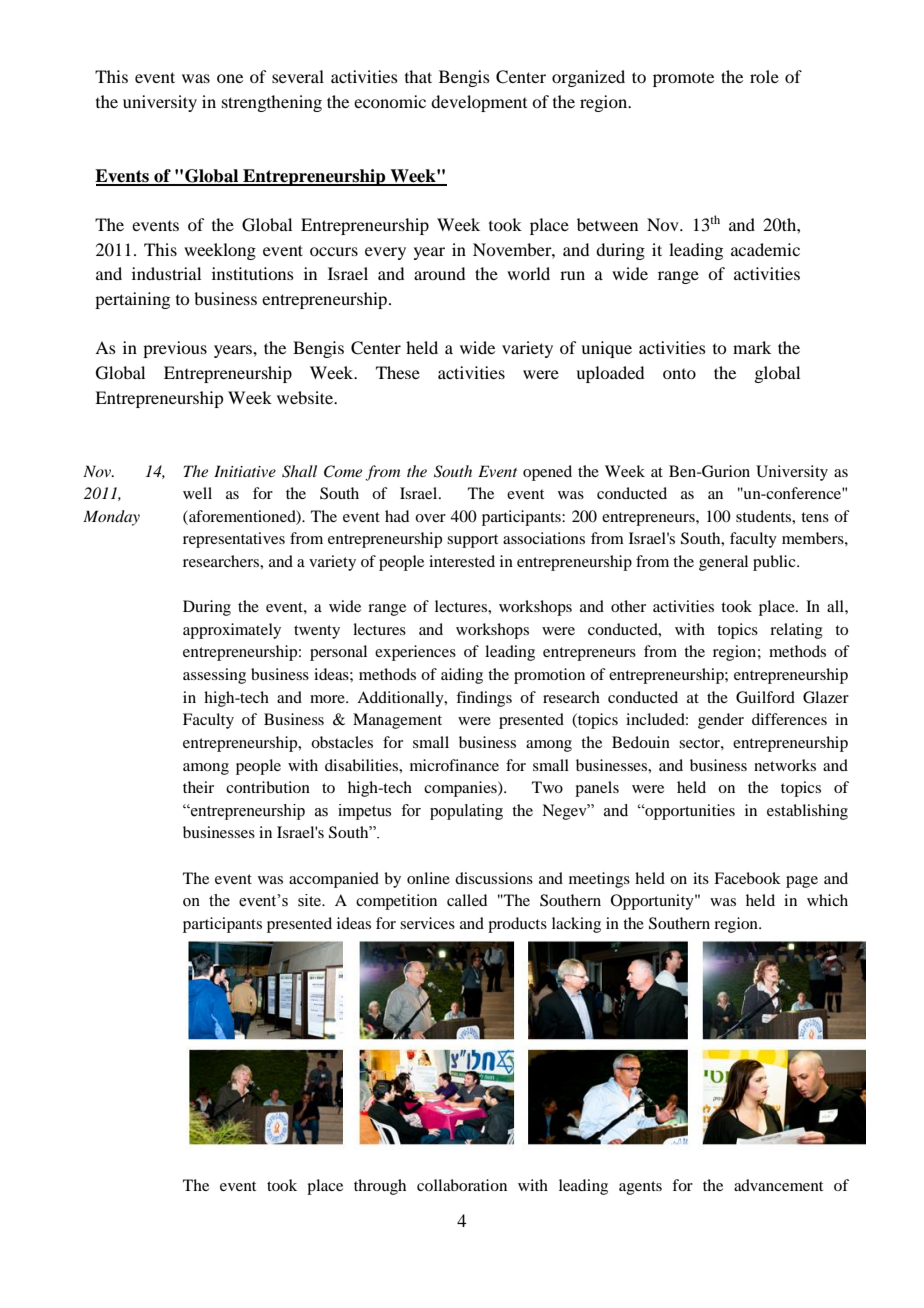  Describe the element at coordinates (462, 1185) in the screenshot. I see `collaboration` at that location.
